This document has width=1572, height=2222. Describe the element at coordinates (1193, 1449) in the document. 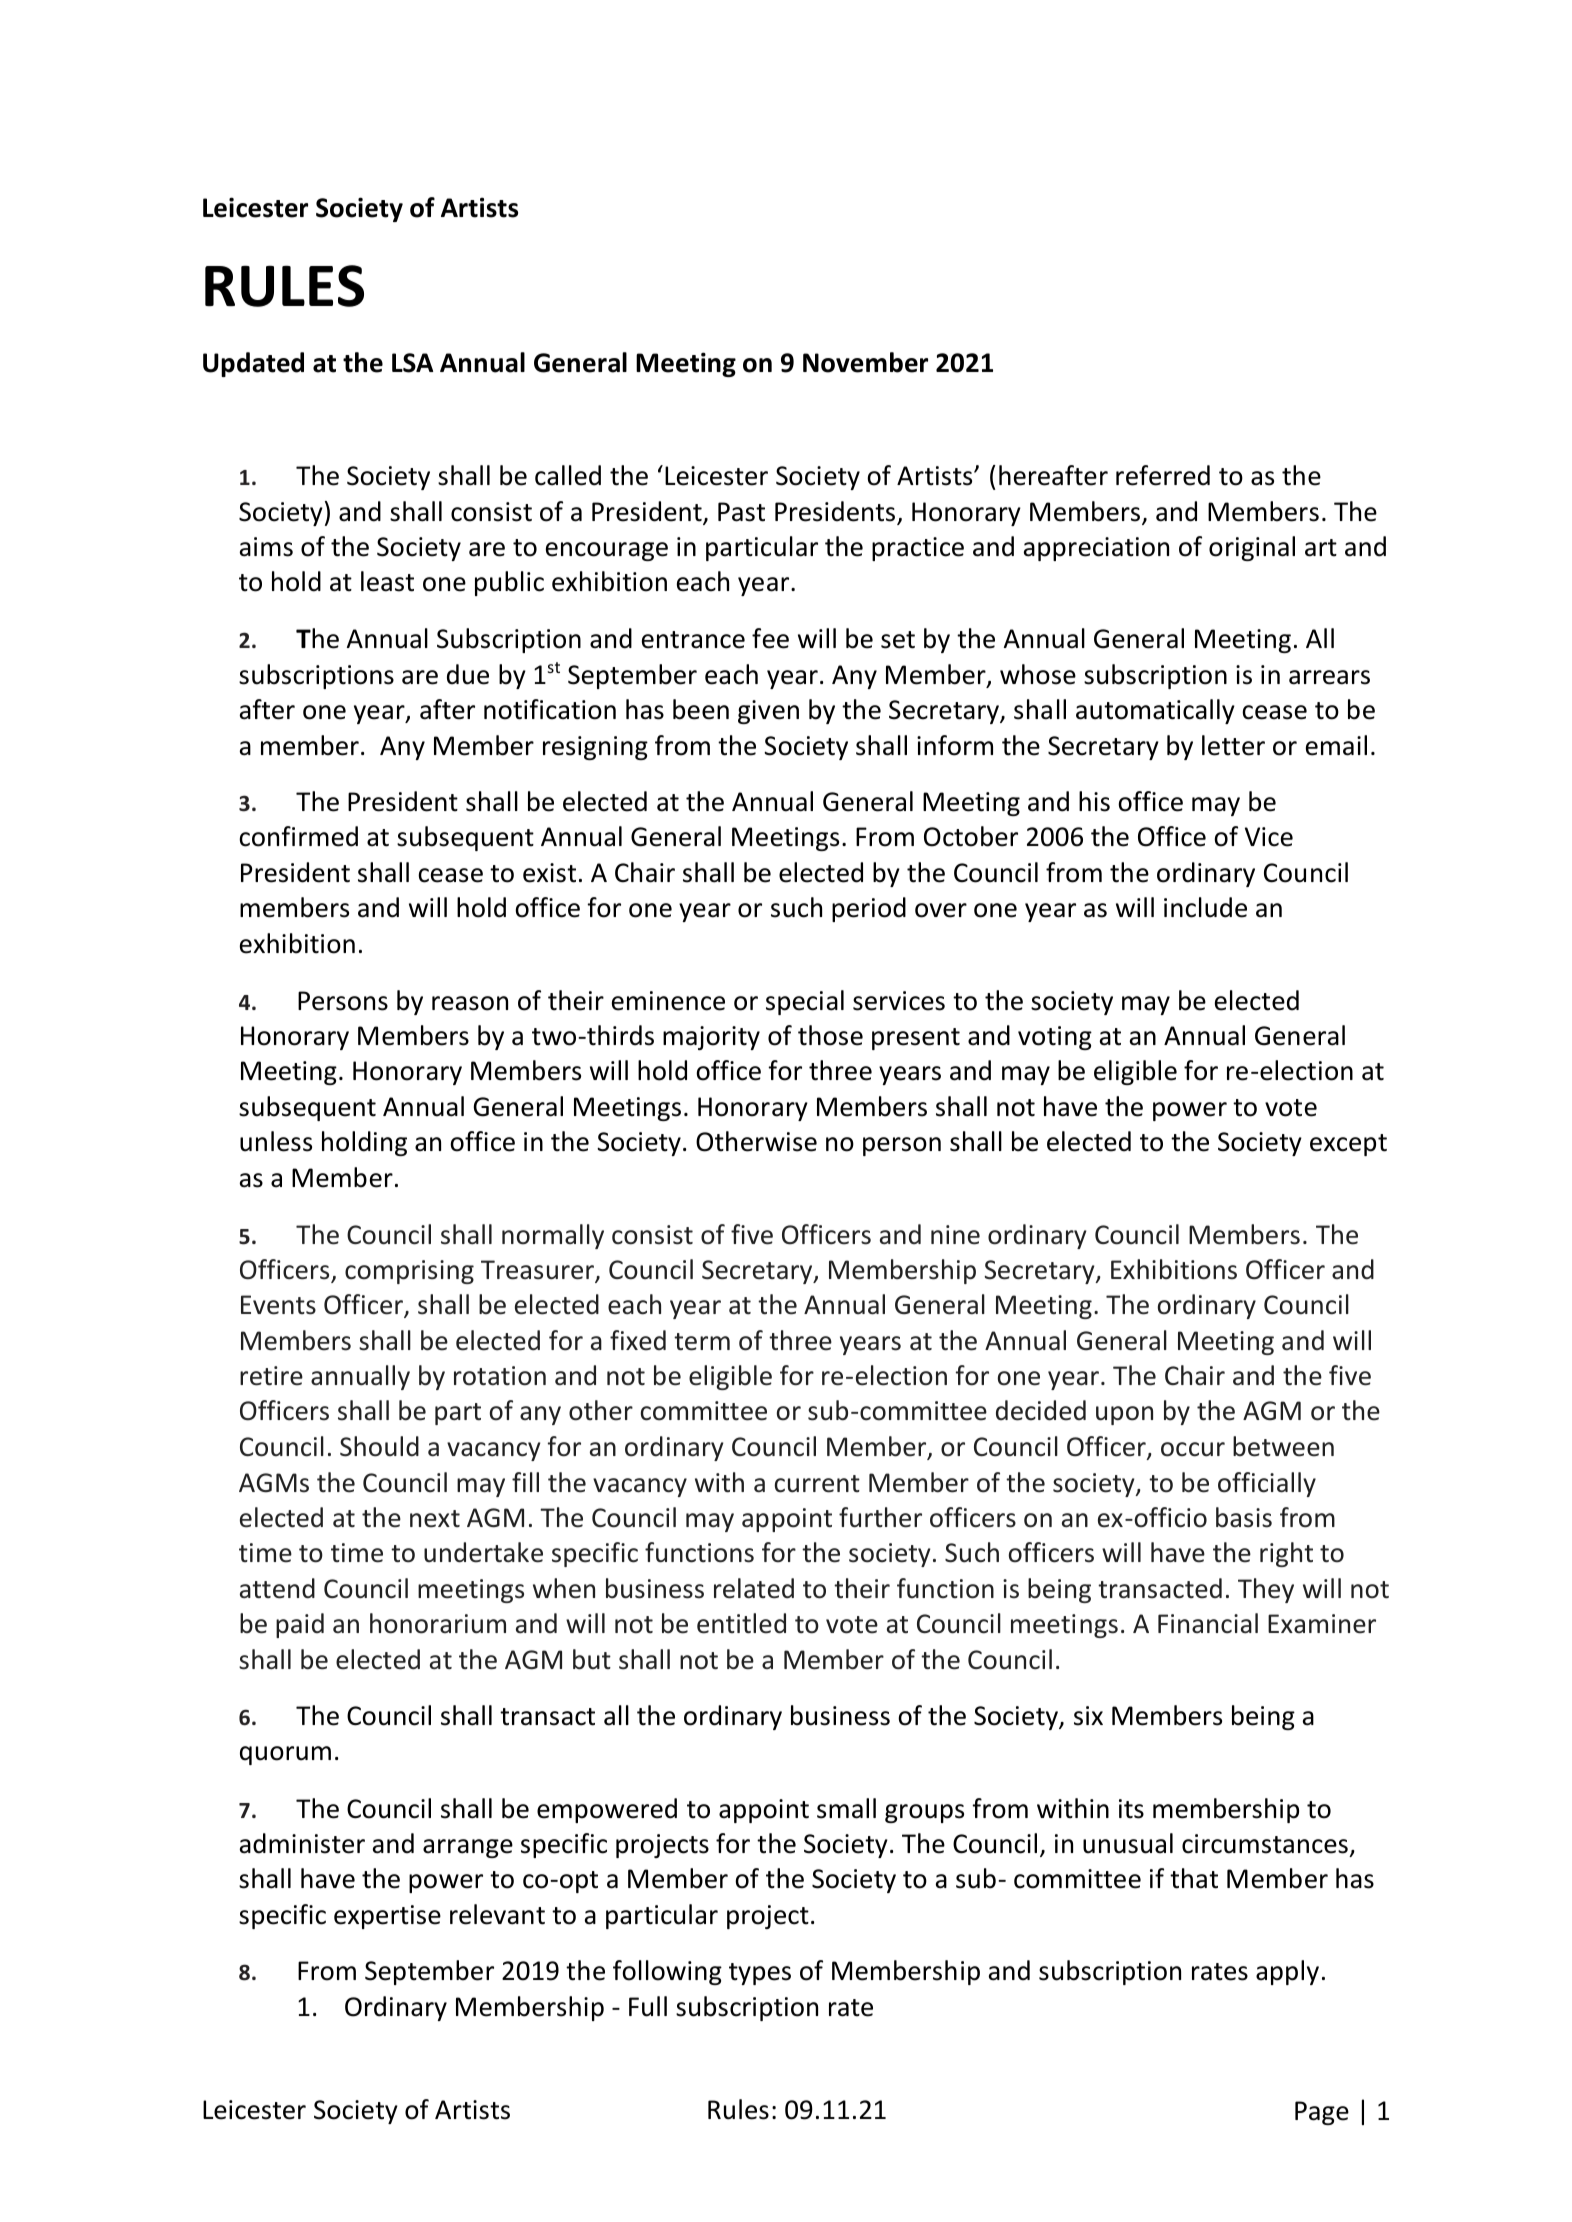

I see `occur` at that location.
